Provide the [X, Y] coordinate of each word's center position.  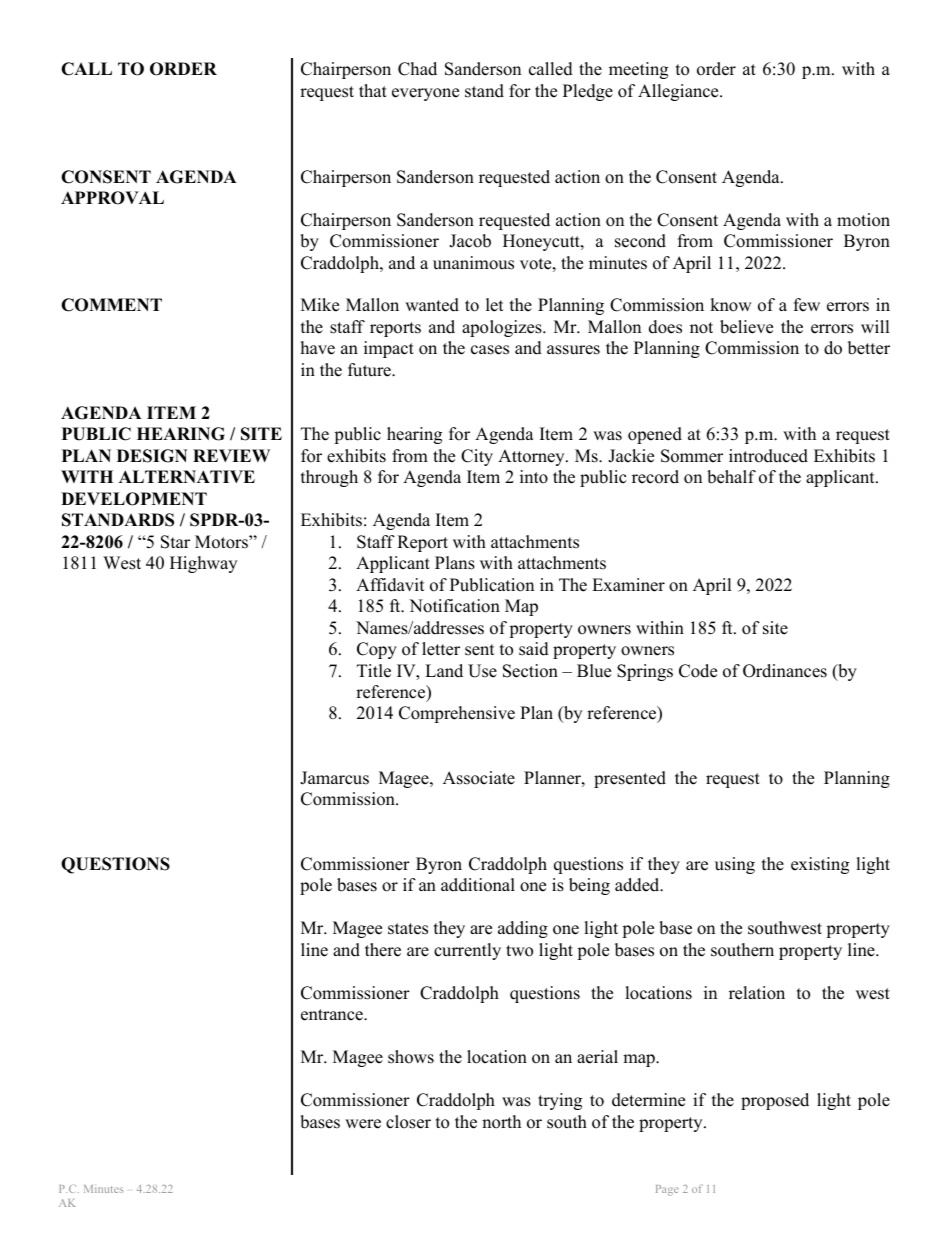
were [363, 1124]
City [477, 457]
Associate [479, 778]
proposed [775, 1101]
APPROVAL [112, 198]
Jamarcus [334, 778]
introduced [768, 456]
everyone [425, 94]
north [501, 1122]
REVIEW [231, 455]
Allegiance [679, 92]
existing [820, 865]
